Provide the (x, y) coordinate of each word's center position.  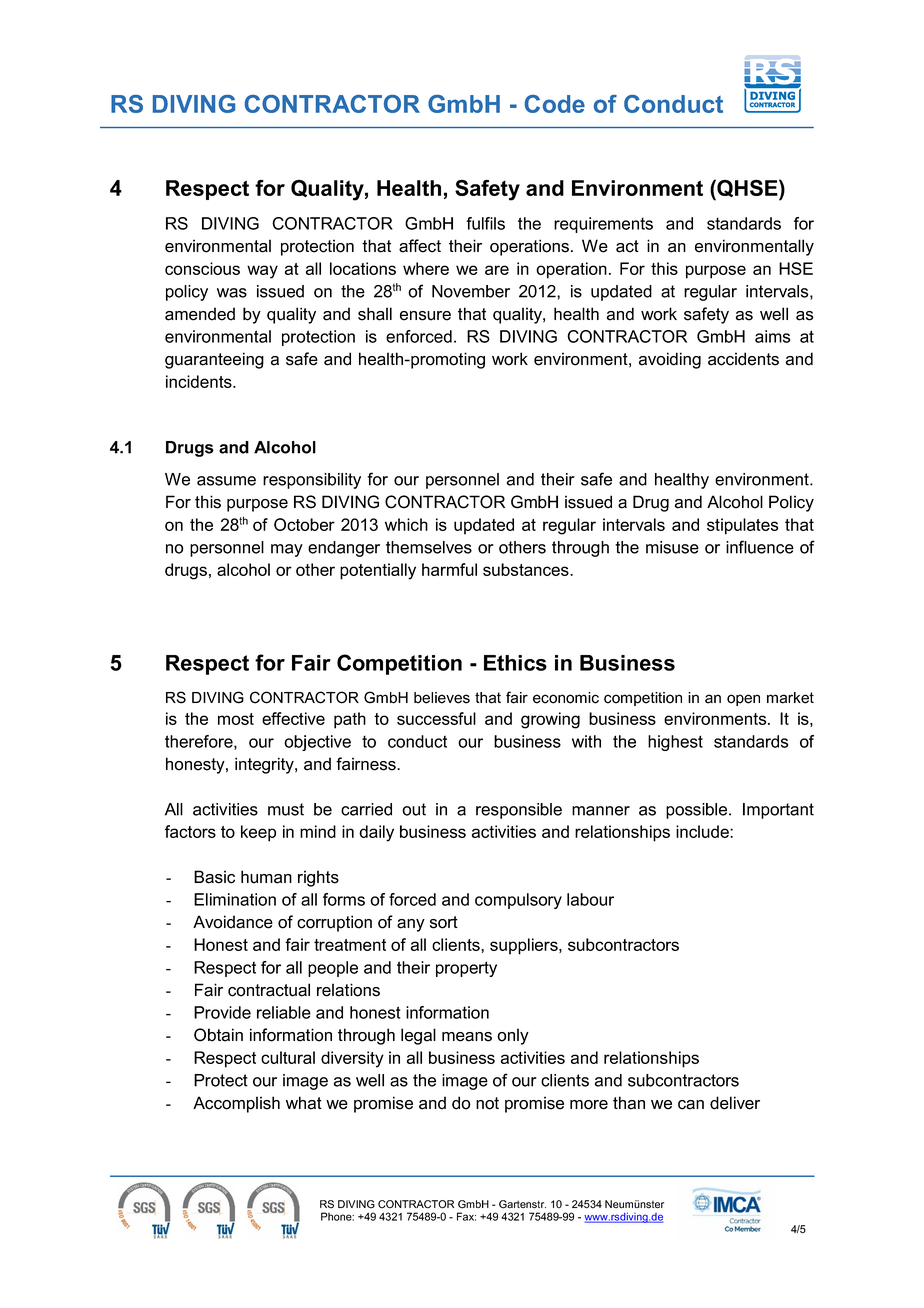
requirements (603, 225)
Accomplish (236, 1104)
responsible (519, 811)
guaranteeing (214, 360)
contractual (269, 990)
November (471, 291)
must (286, 809)
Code (555, 104)
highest (675, 743)
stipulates (742, 526)
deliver (735, 1103)
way (262, 272)
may (287, 550)
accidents (743, 359)
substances (527, 569)
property (466, 969)
